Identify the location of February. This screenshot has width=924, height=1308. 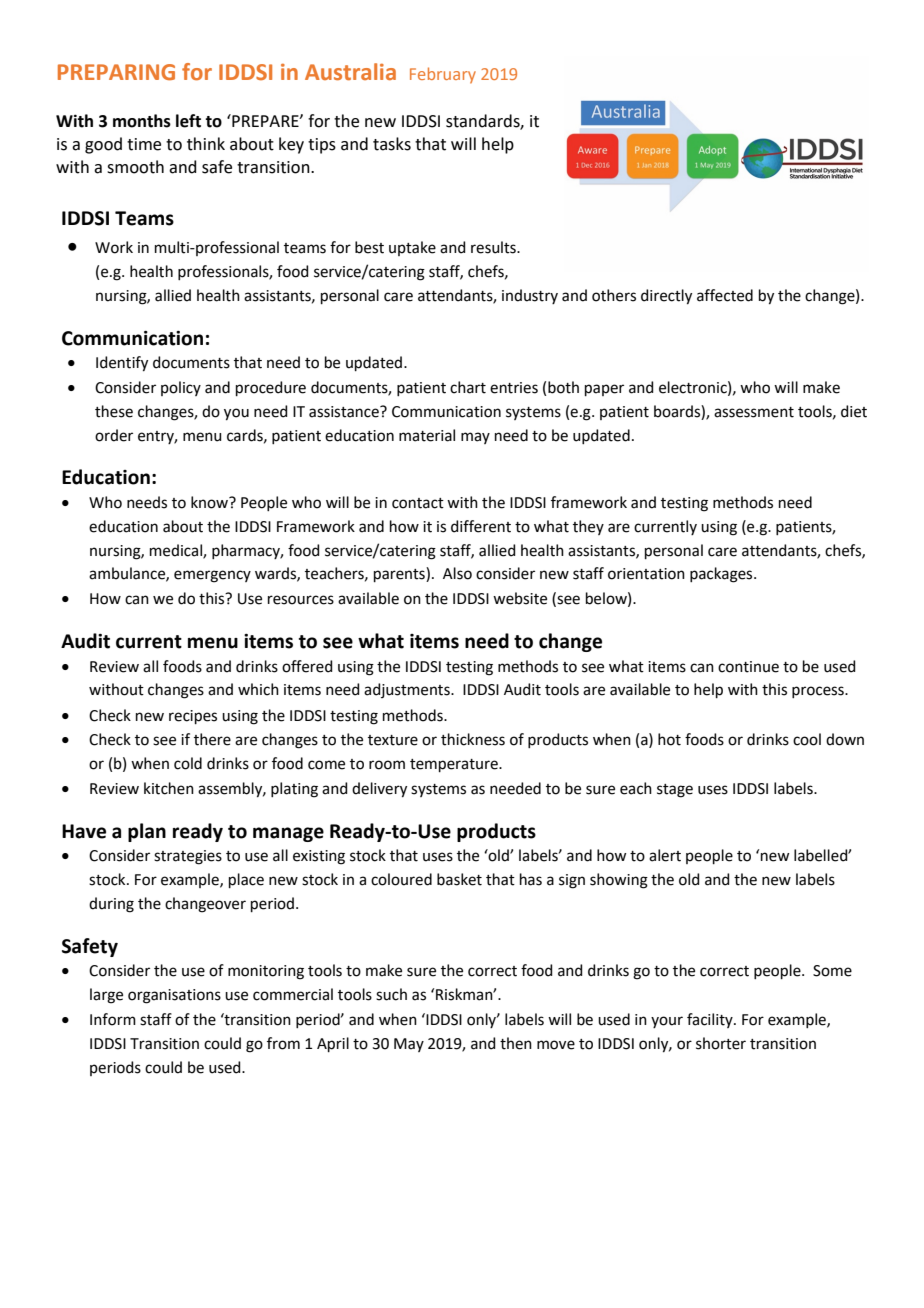
(443, 75).
